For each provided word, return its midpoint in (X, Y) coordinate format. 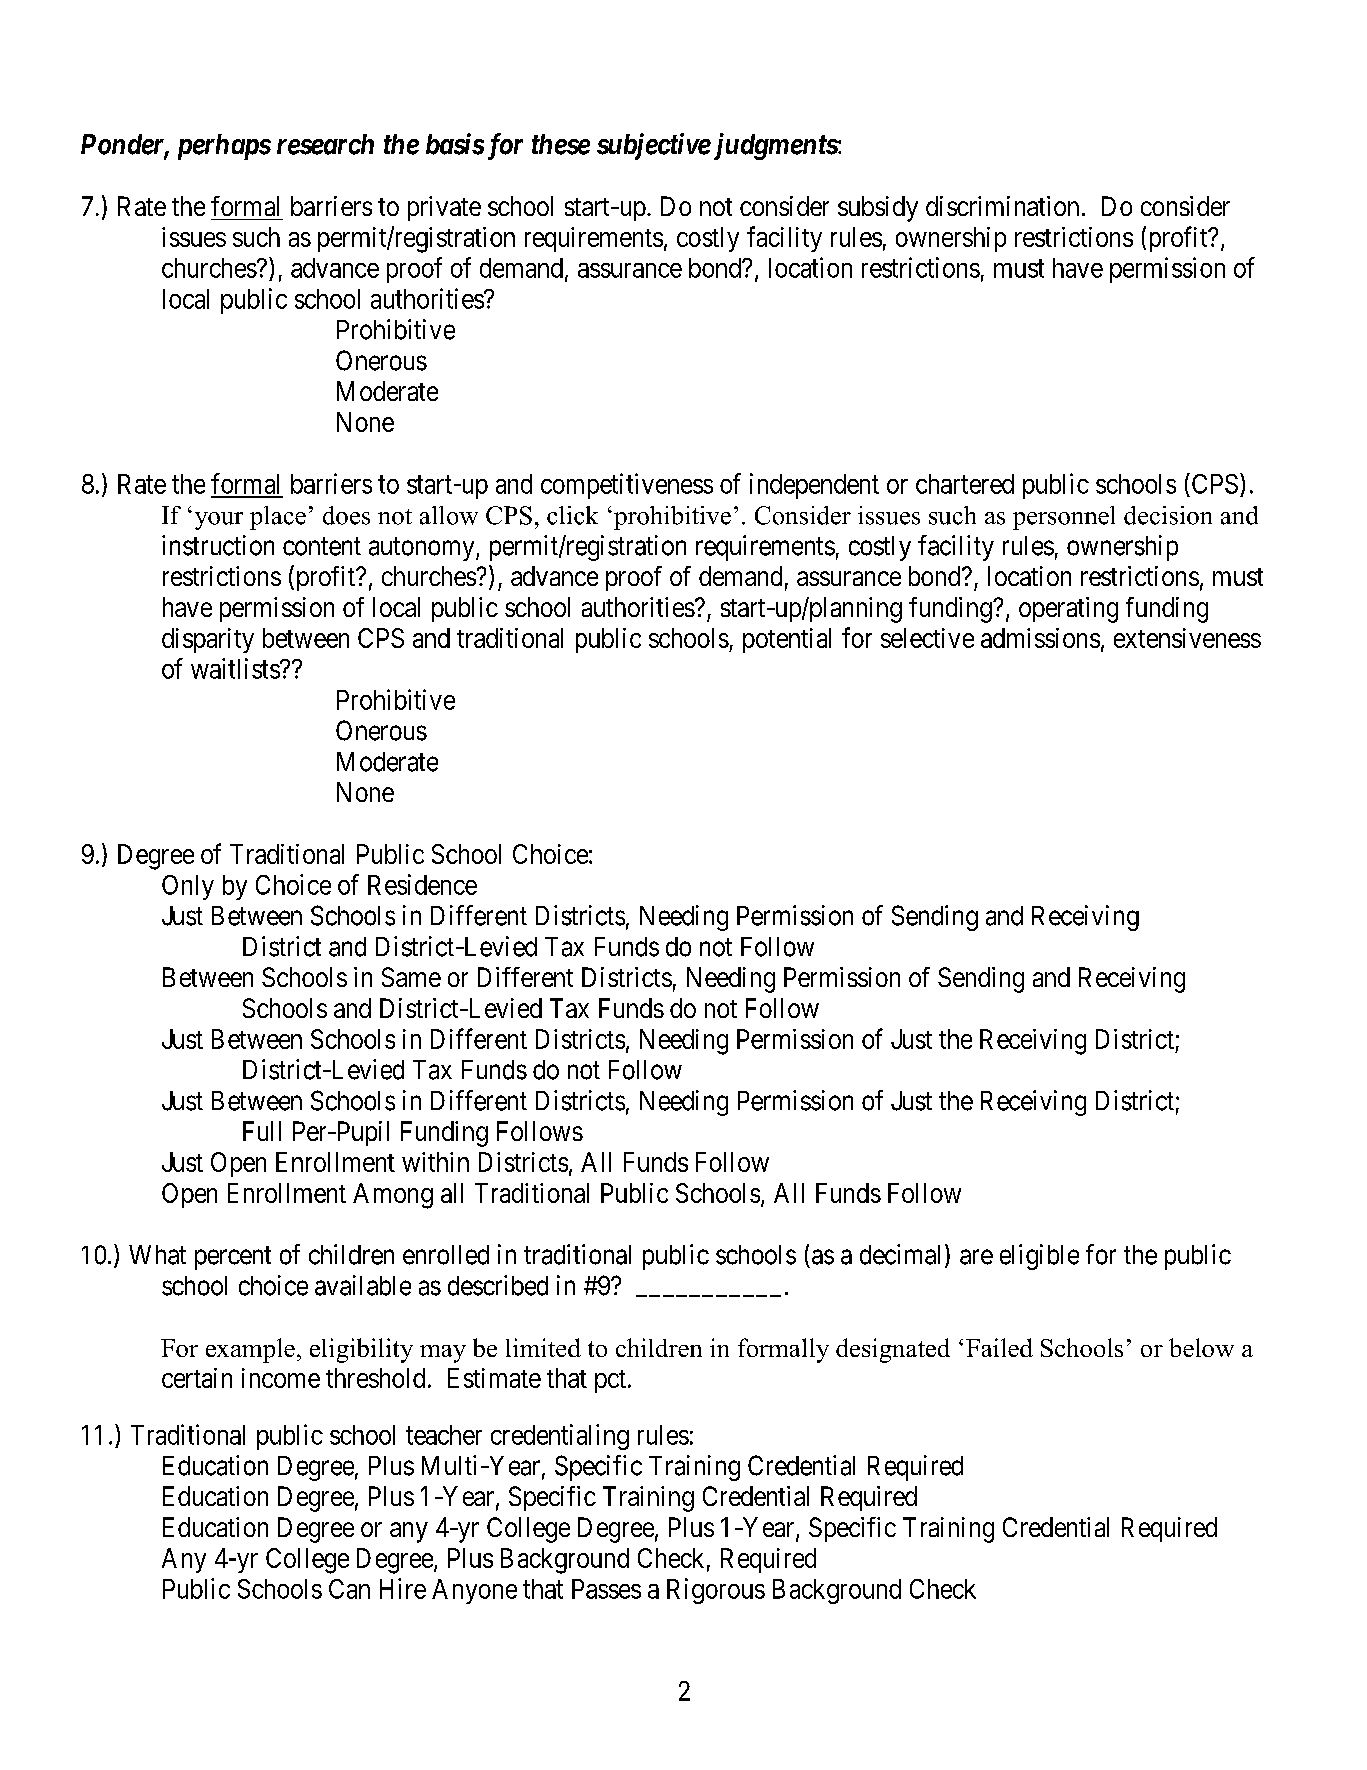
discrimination (1002, 206)
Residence (422, 884)
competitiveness (627, 486)
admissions (1040, 638)
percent (233, 1258)
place (278, 518)
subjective (654, 146)
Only (188, 887)
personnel (1064, 518)
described (498, 1285)
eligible (1039, 1257)
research (325, 144)
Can (349, 1589)
